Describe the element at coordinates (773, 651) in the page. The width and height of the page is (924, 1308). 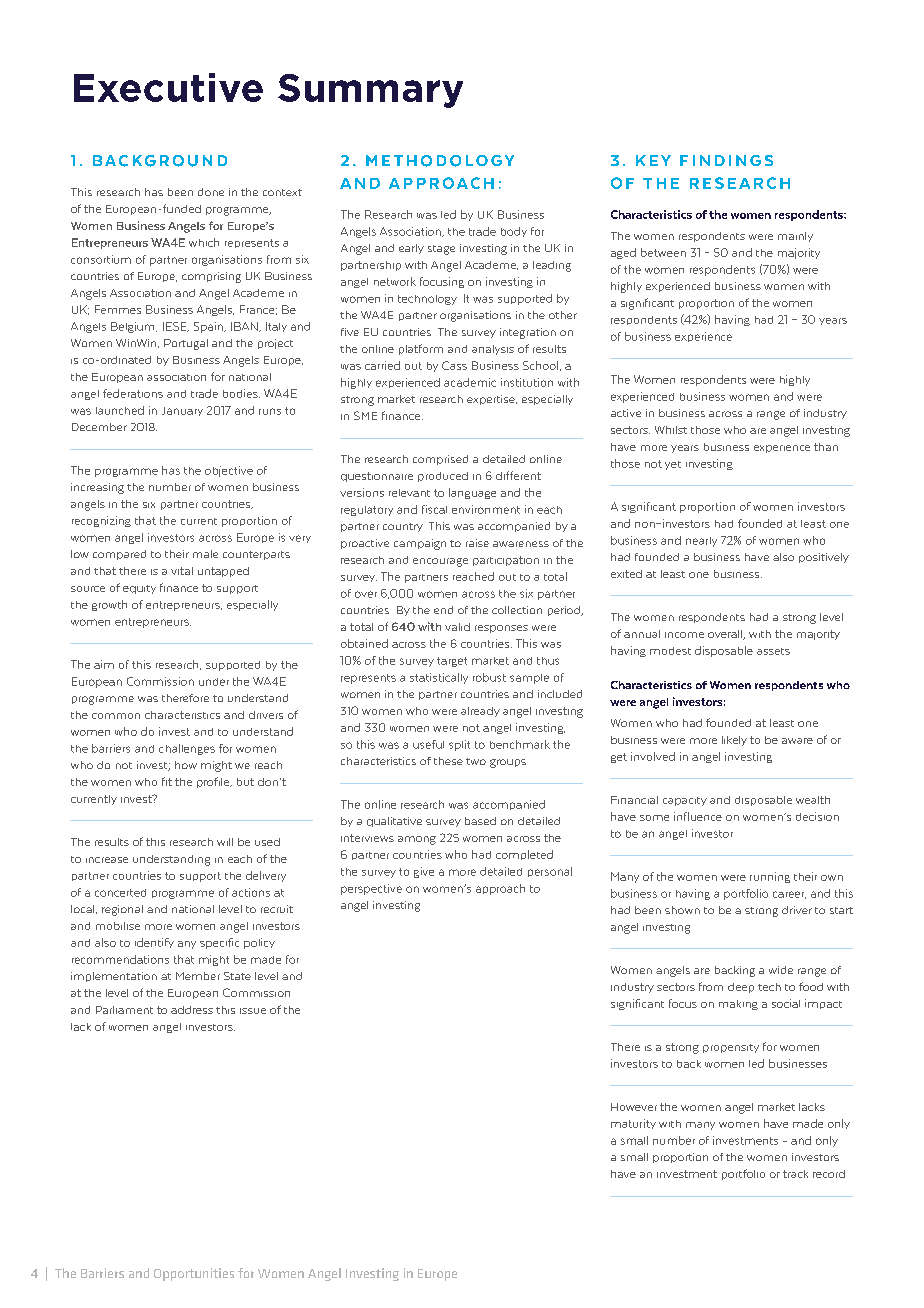
I see `assets` at that location.
